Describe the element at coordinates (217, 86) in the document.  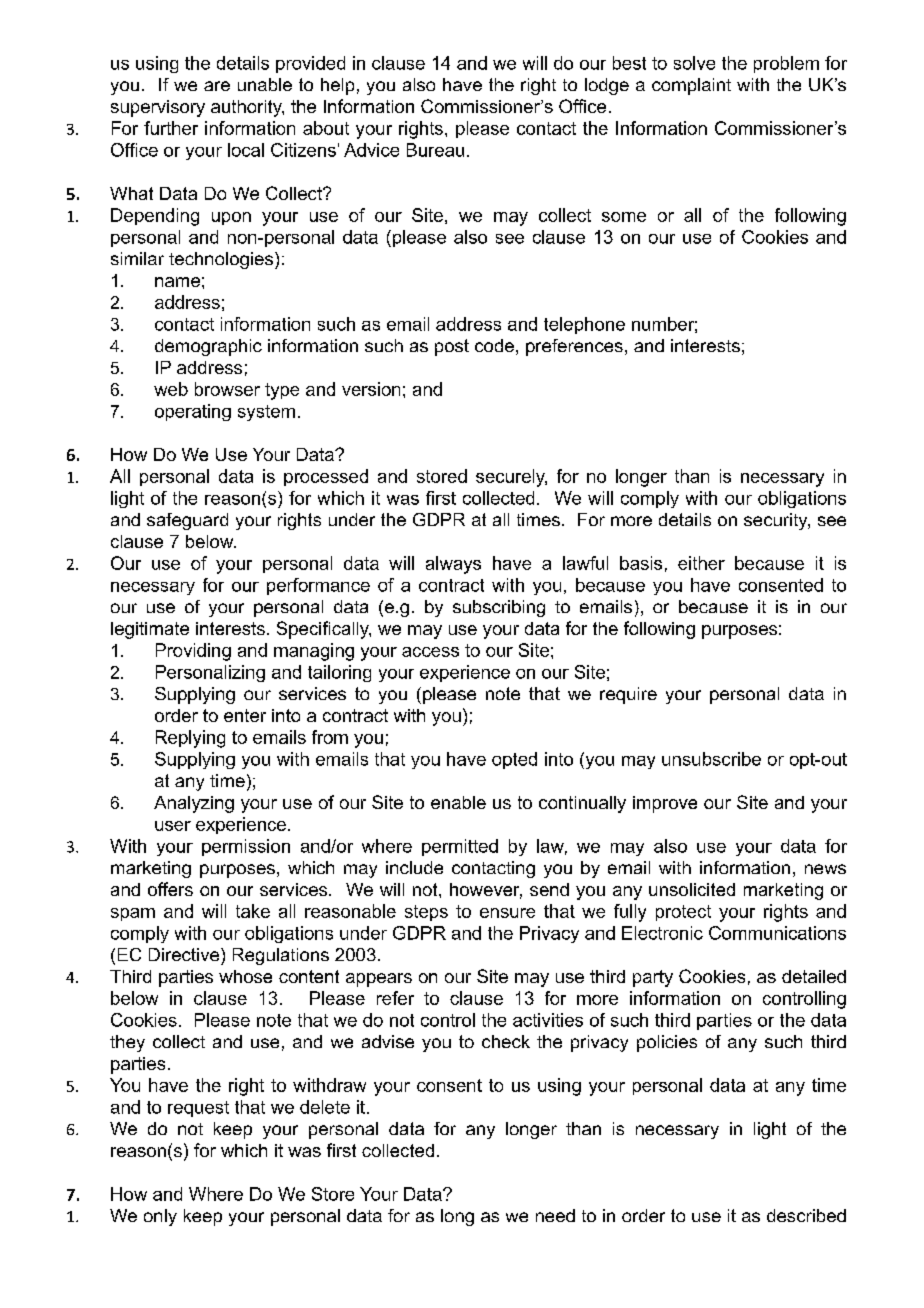
I see `are` at that location.
